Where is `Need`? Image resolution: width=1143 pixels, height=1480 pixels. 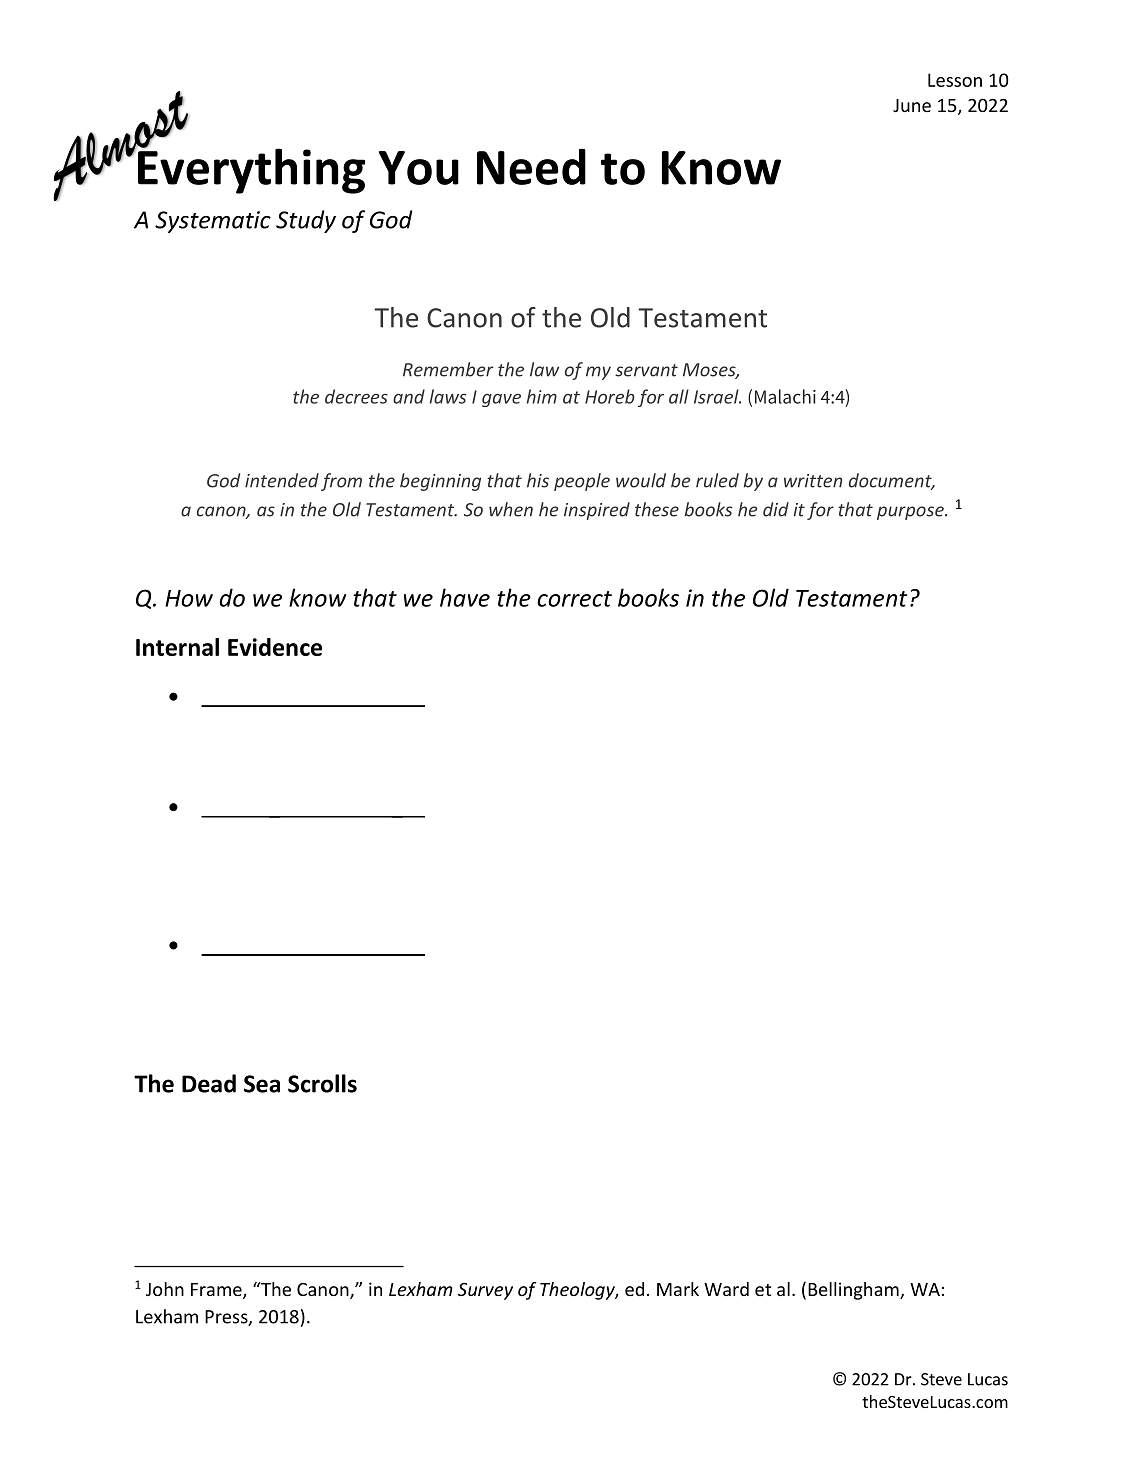
Need is located at coordinates (531, 167).
